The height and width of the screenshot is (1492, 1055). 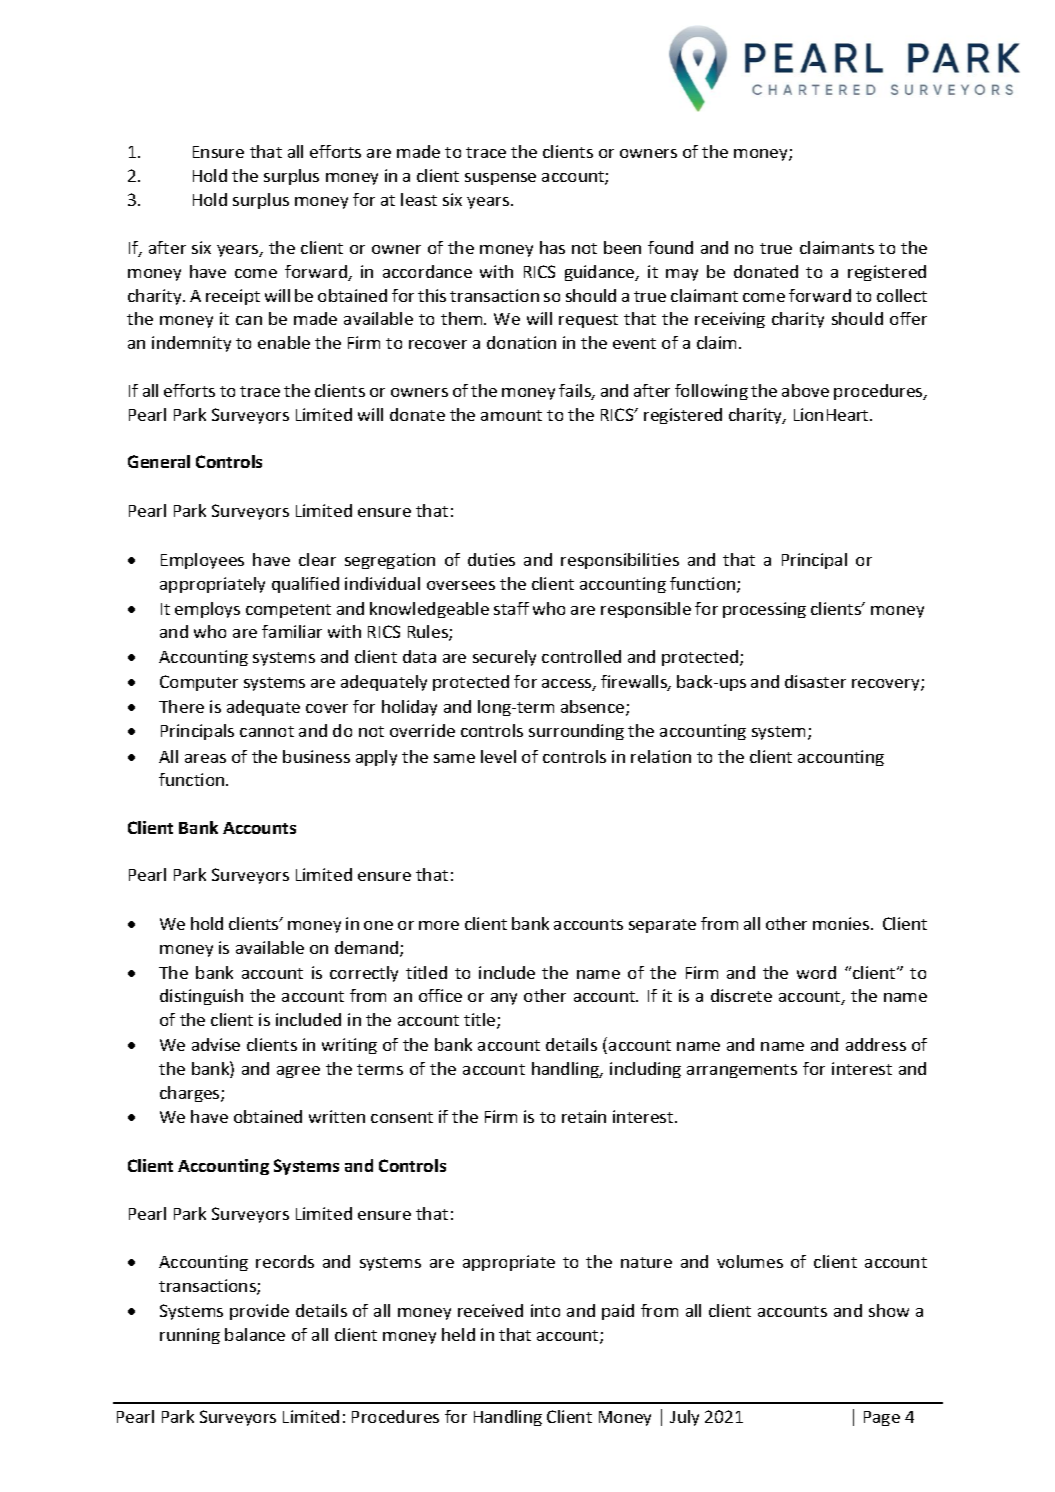 What do you see at coordinates (233, 297) in the screenshot?
I see `receipt` at bounding box center [233, 297].
